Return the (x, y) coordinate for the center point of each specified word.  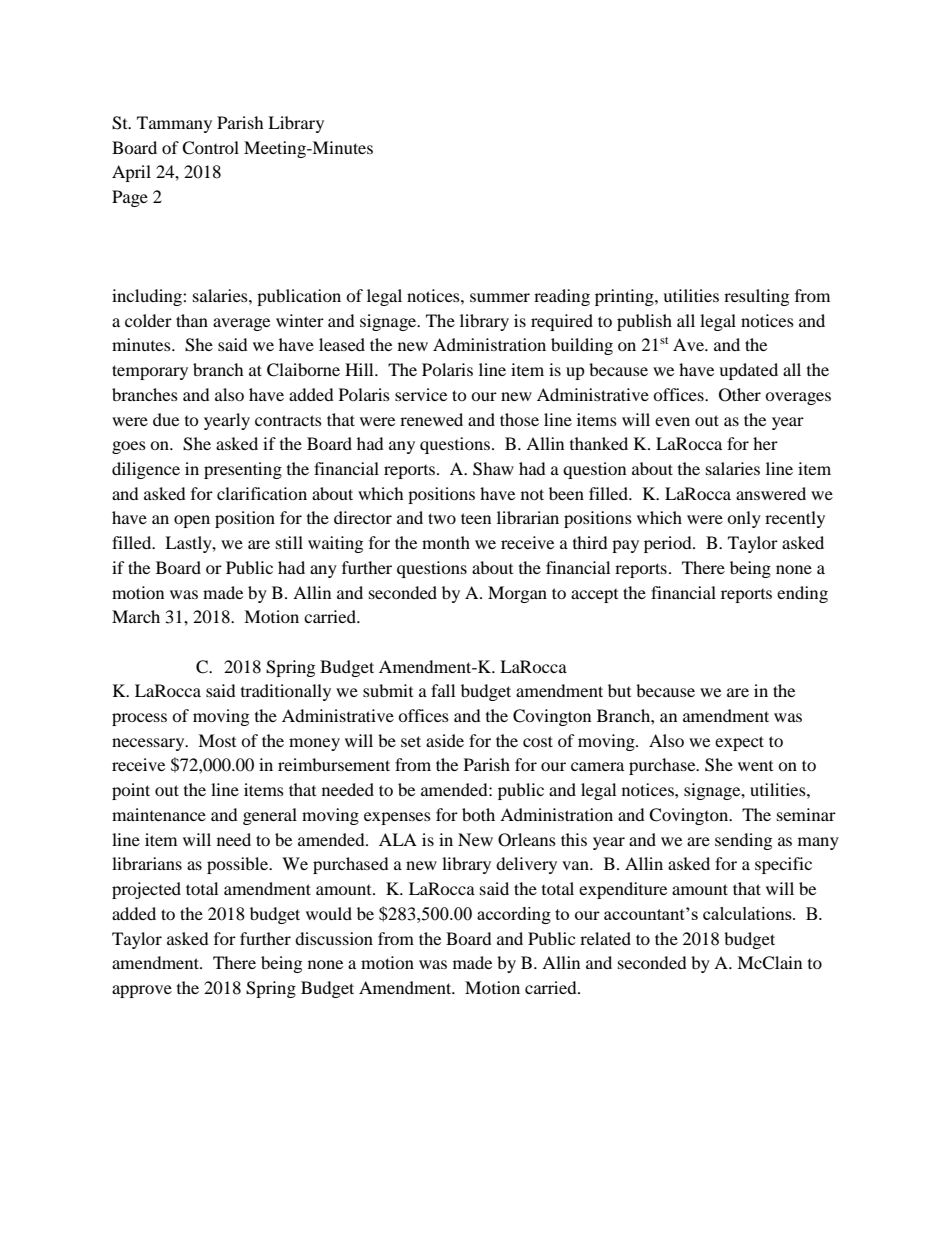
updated (748, 371)
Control (210, 148)
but (619, 690)
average (241, 324)
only (744, 519)
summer (500, 297)
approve (142, 991)
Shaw (493, 469)
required (562, 322)
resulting (756, 297)
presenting (243, 470)
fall (443, 690)
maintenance (159, 814)
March (136, 616)
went (755, 766)
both (478, 814)
